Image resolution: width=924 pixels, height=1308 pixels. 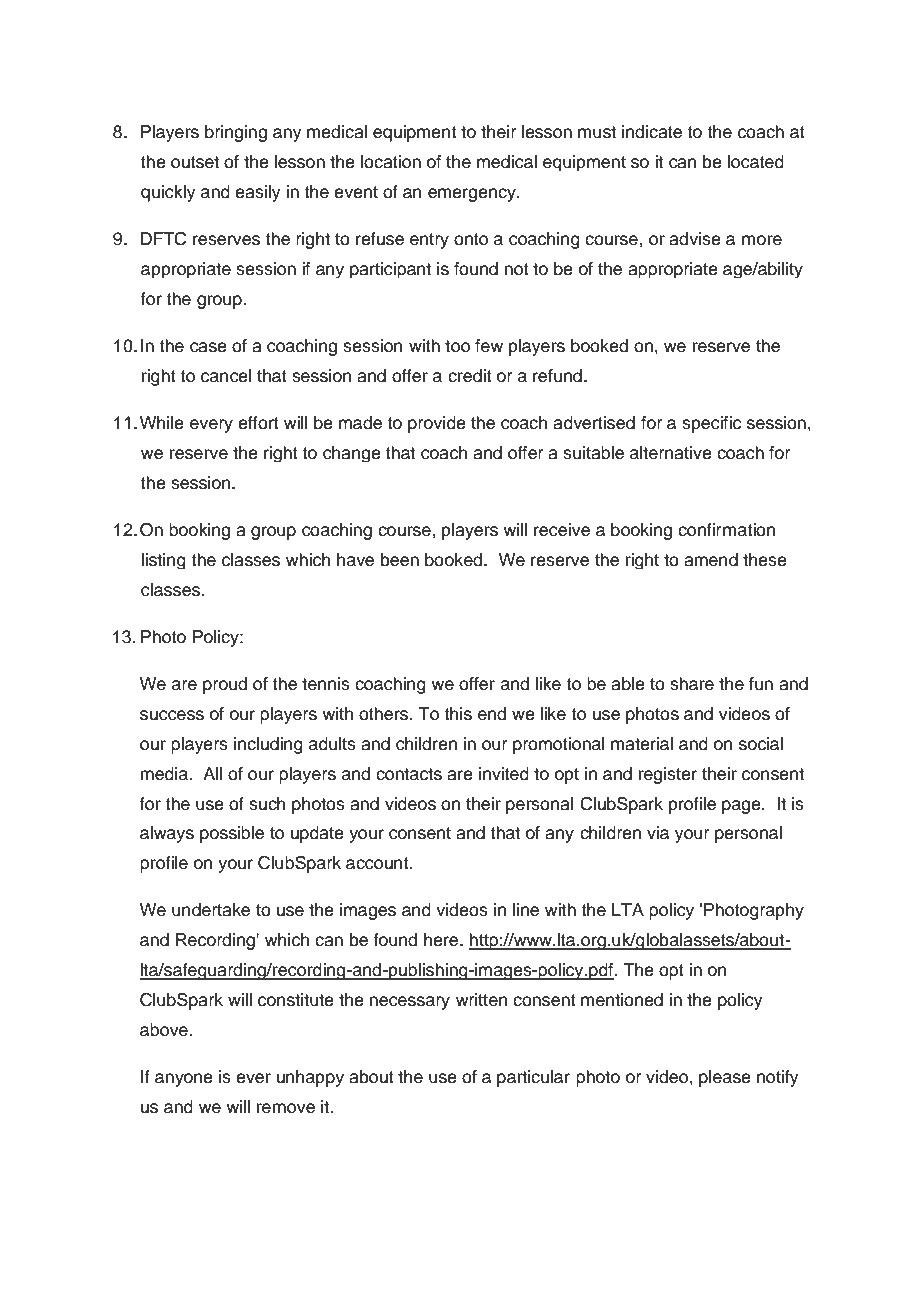 What do you see at coordinates (184, 1080) in the screenshot?
I see `anyone` at bounding box center [184, 1080].
